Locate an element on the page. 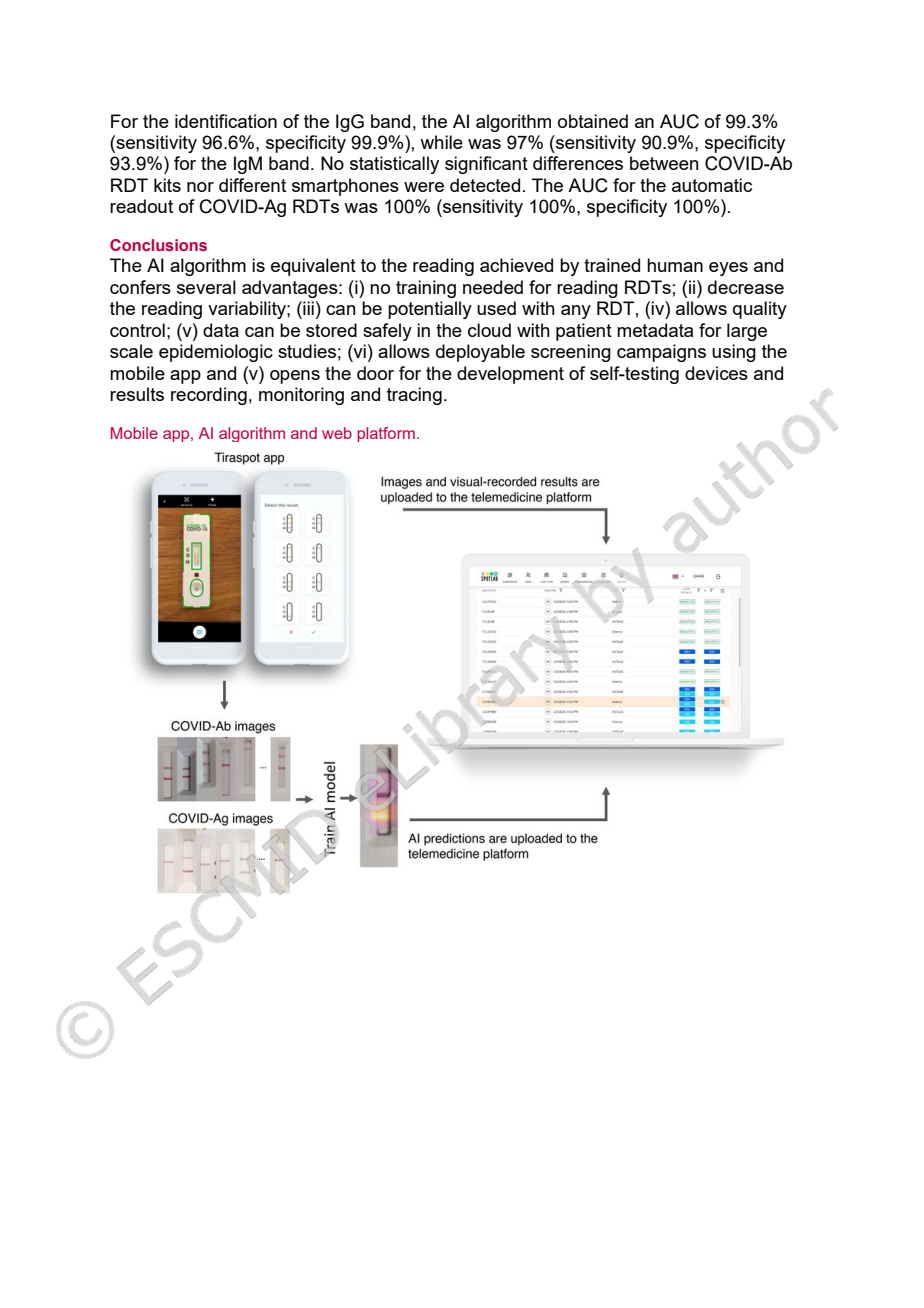  human is located at coordinates (675, 265).
